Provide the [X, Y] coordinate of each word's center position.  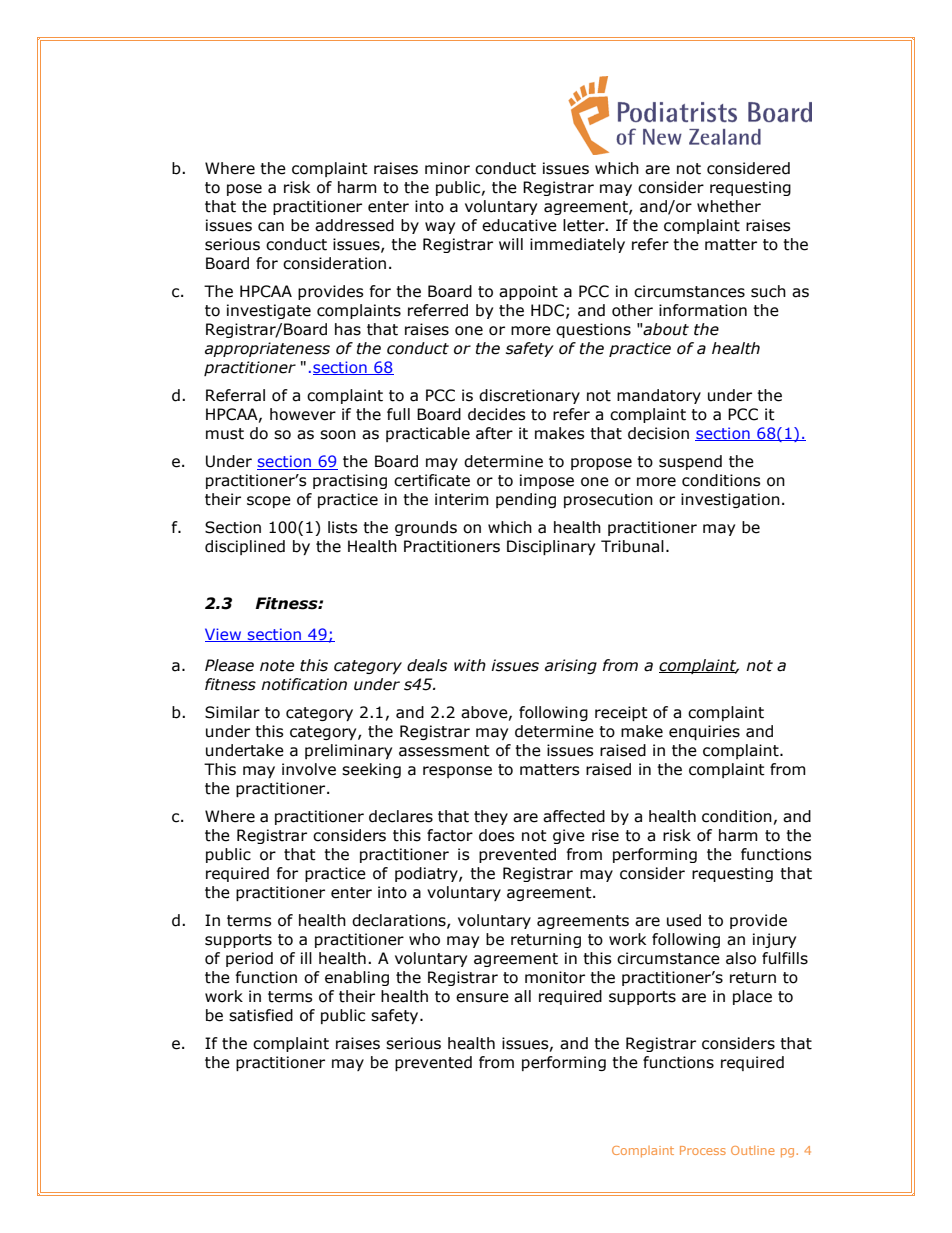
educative [519, 225]
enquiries [704, 732]
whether [729, 206]
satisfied [261, 1015]
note [277, 666]
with [470, 665]
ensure [482, 998]
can [271, 227]
